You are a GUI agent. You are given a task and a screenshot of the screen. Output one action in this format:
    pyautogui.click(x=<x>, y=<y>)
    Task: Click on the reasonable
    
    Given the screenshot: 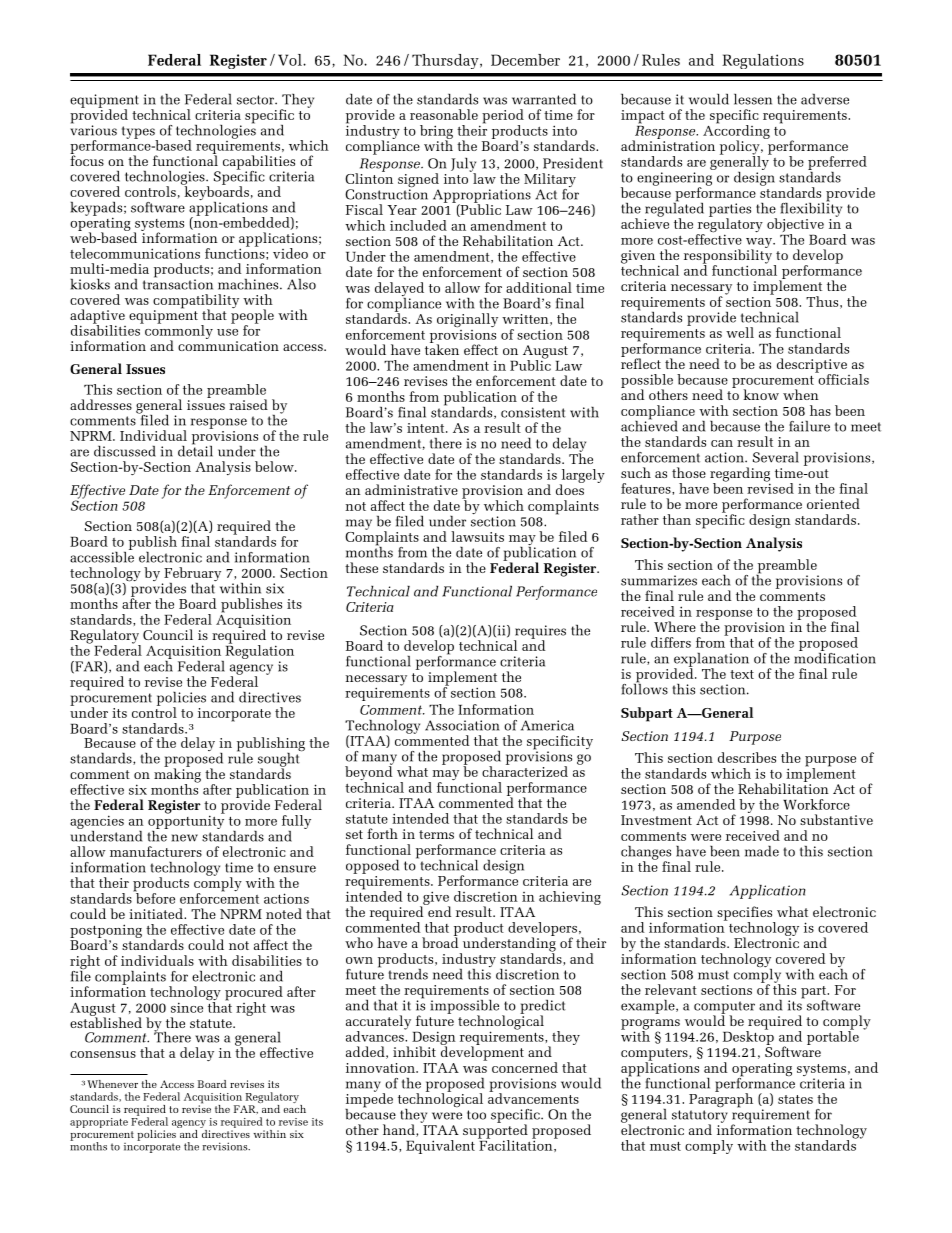 What is the action you would take?
    pyautogui.click(x=444, y=114)
